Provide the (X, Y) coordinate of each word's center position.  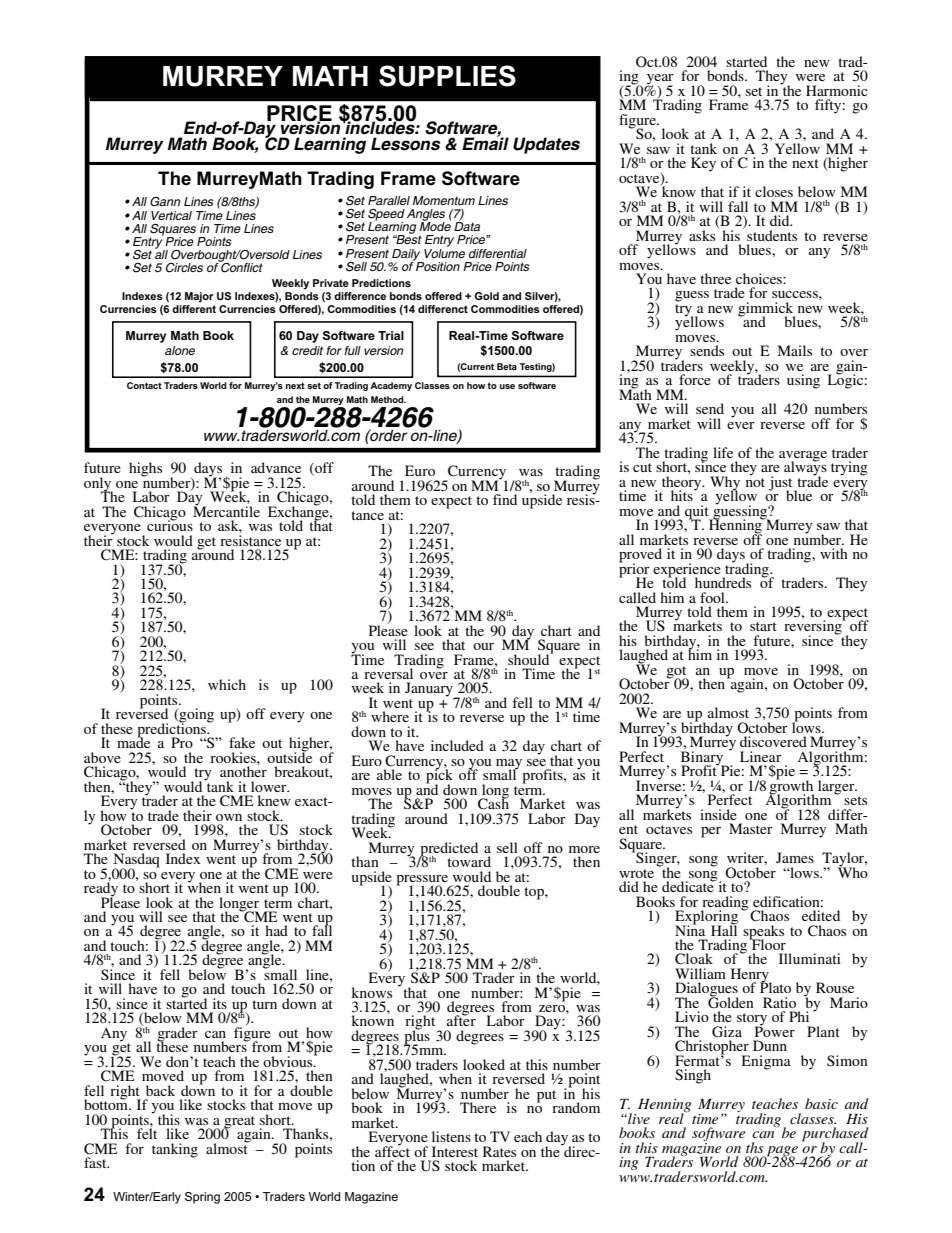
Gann (165, 202)
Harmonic (837, 90)
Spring (202, 1198)
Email (485, 143)
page (781, 1152)
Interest (455, 1151)
